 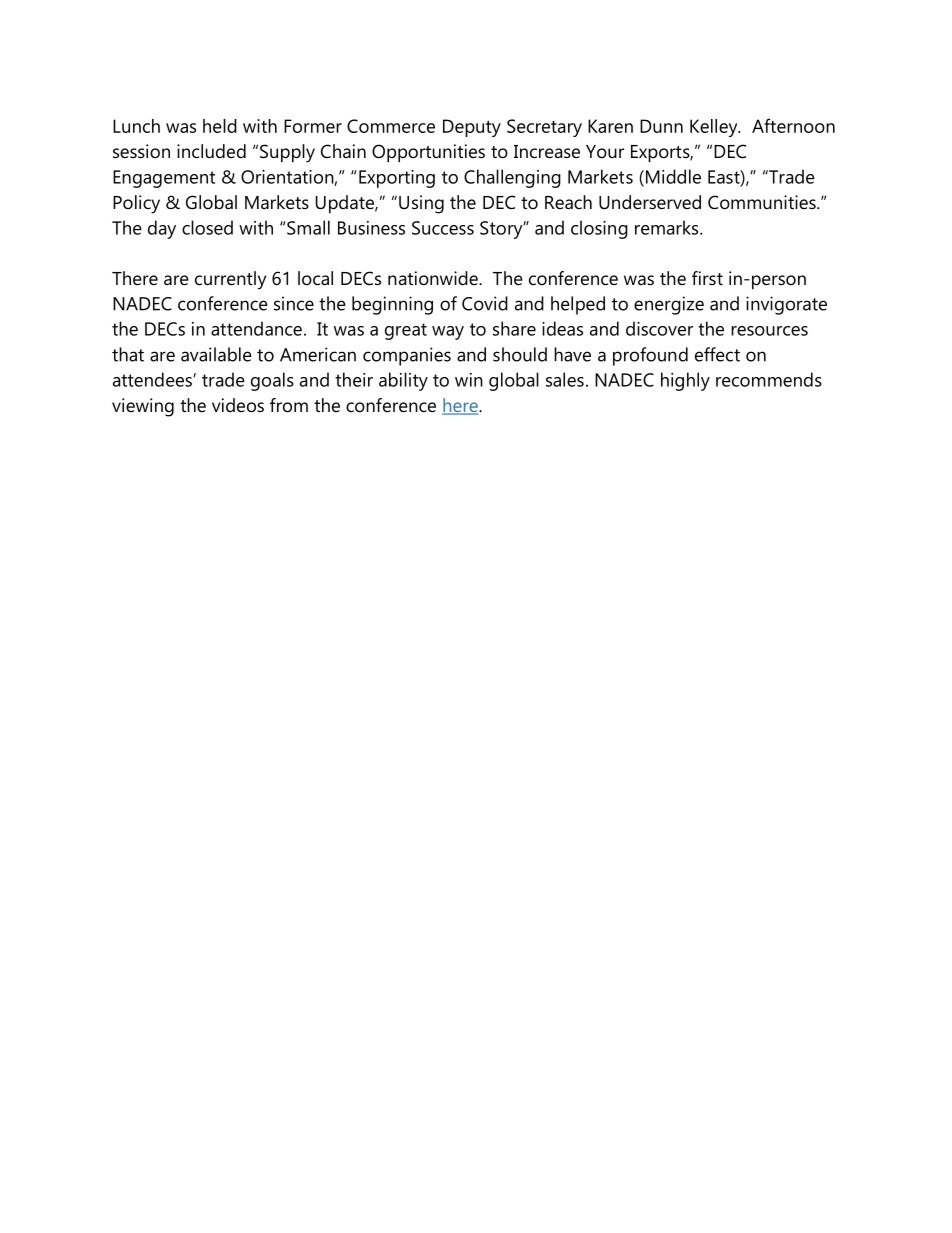 I want to click on held, so click(x=220, y=126).
